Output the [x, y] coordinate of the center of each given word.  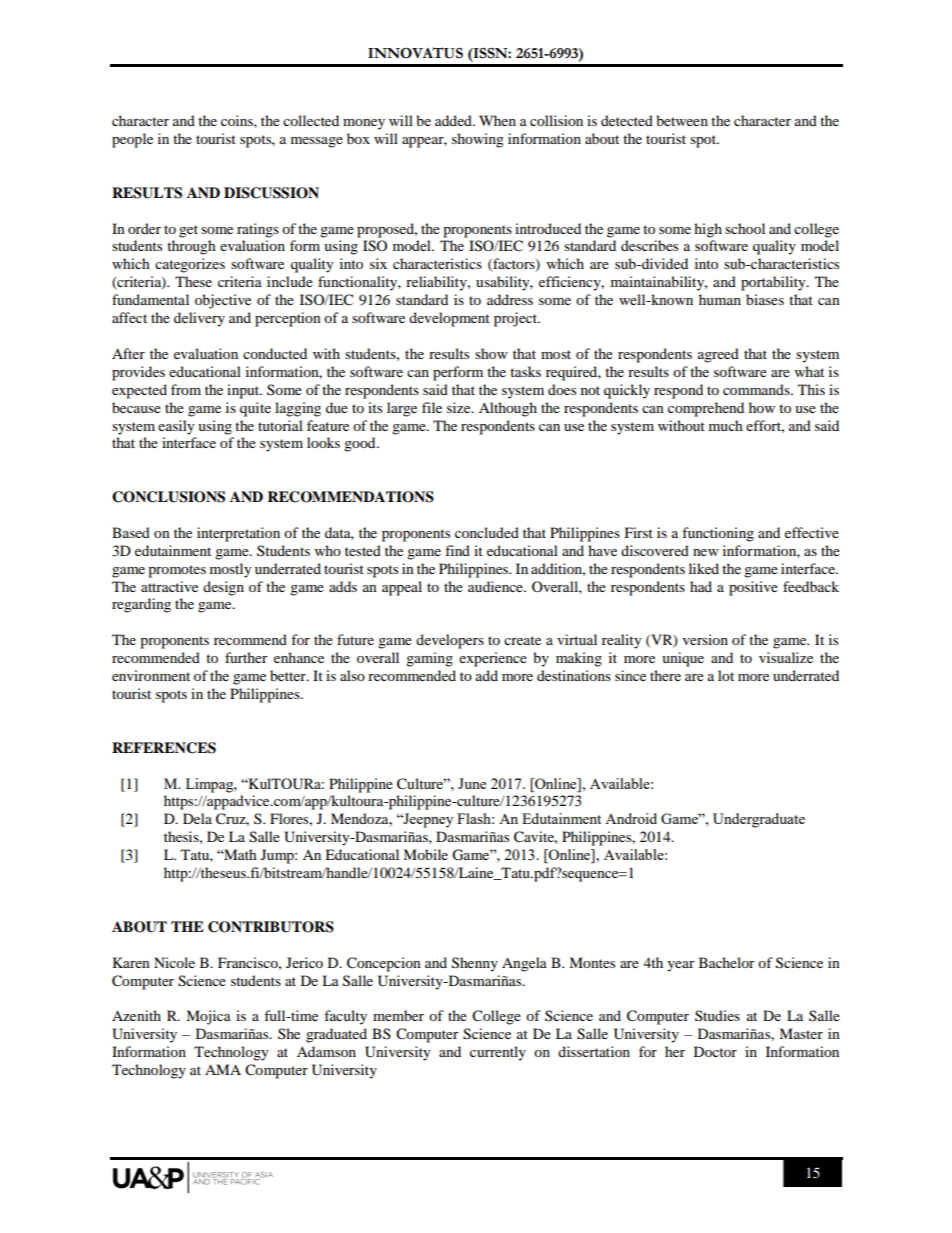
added [454, 120]
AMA [223, 1069]
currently [498, 1053]
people [132, 140]
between [682, 120]
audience [496, 586]
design [223, 588]
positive [753, 588]
